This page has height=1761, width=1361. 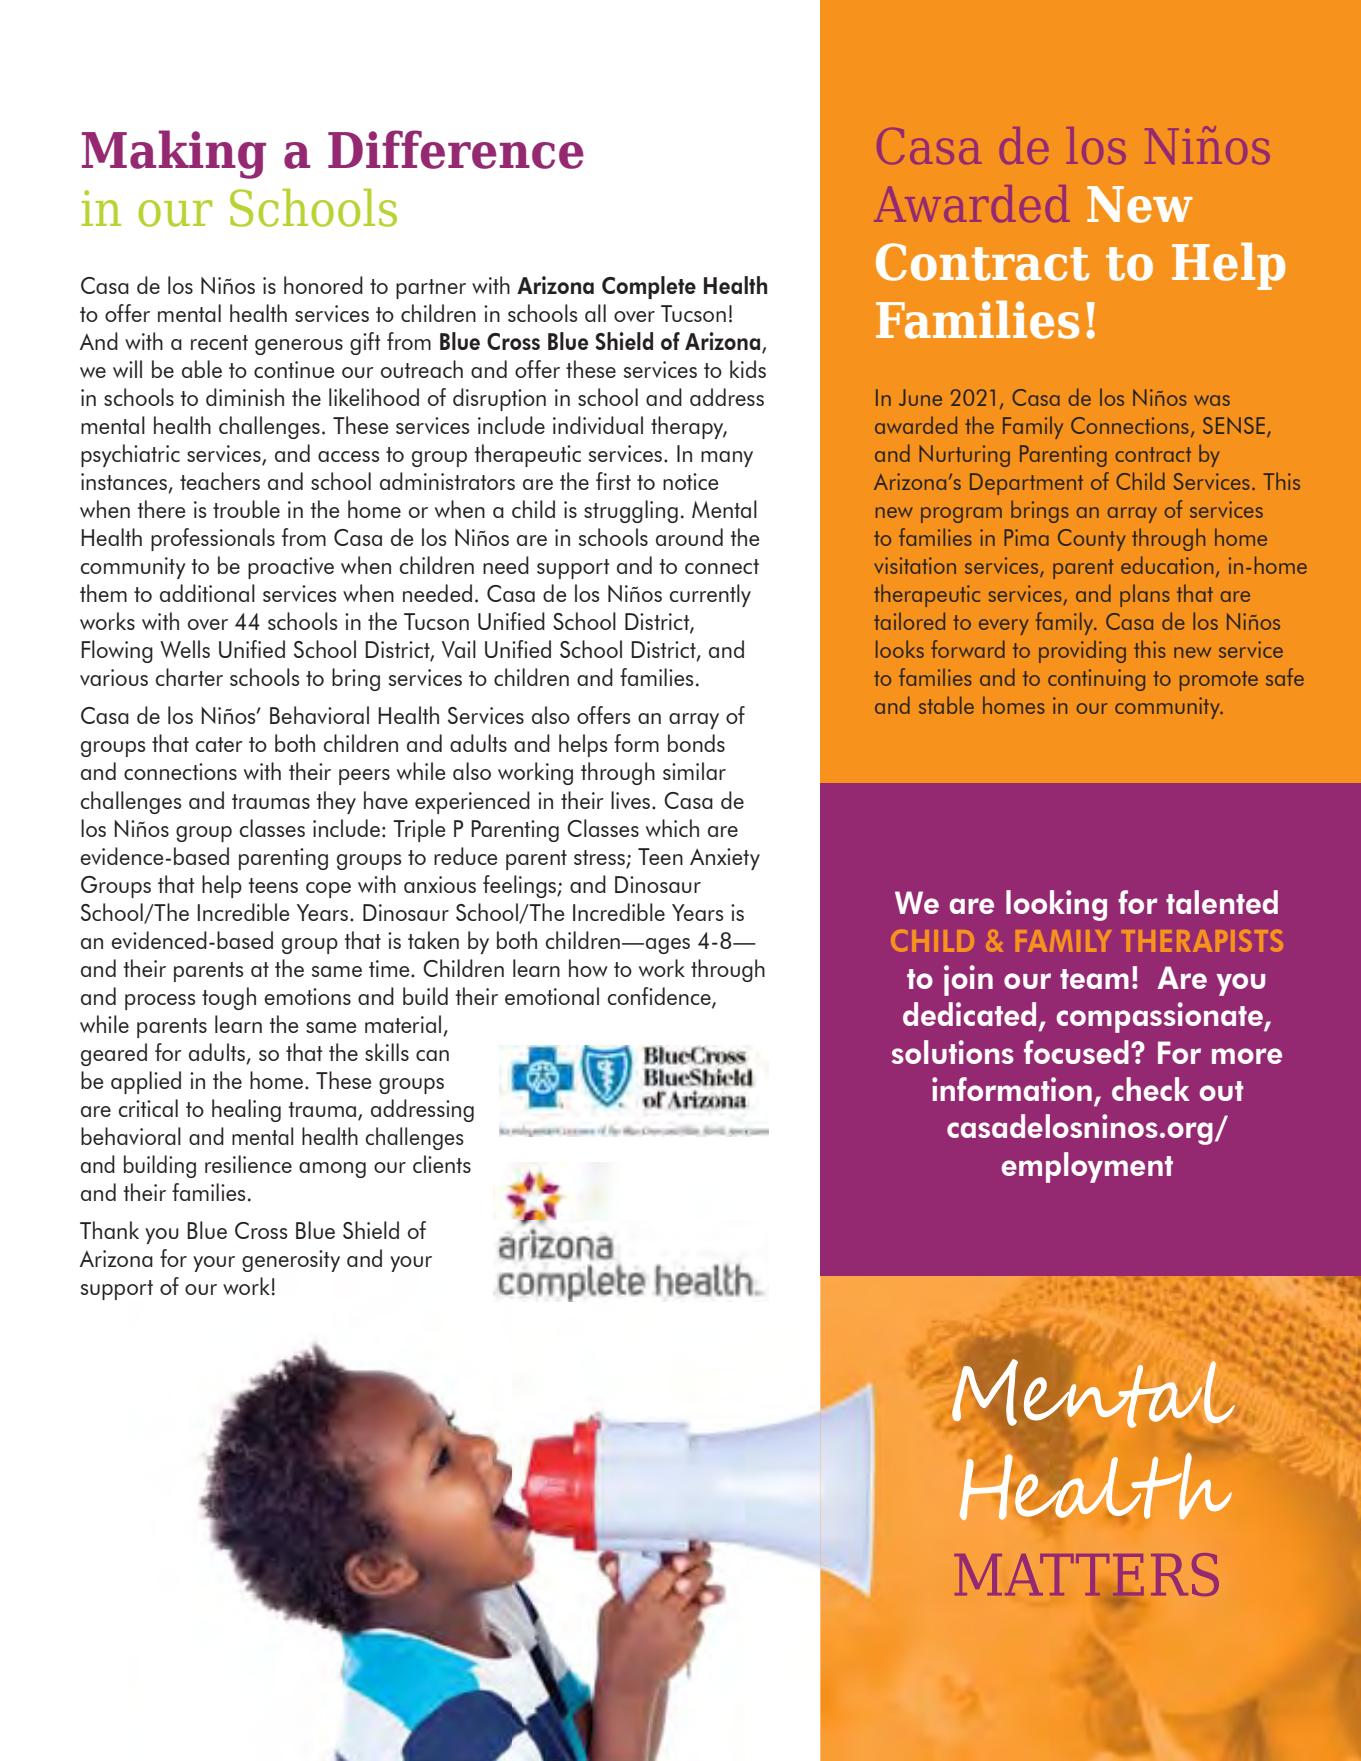 What do you see at coordinates (689, 537) in the page?
I see `around` at bounding box center [689, 537].
